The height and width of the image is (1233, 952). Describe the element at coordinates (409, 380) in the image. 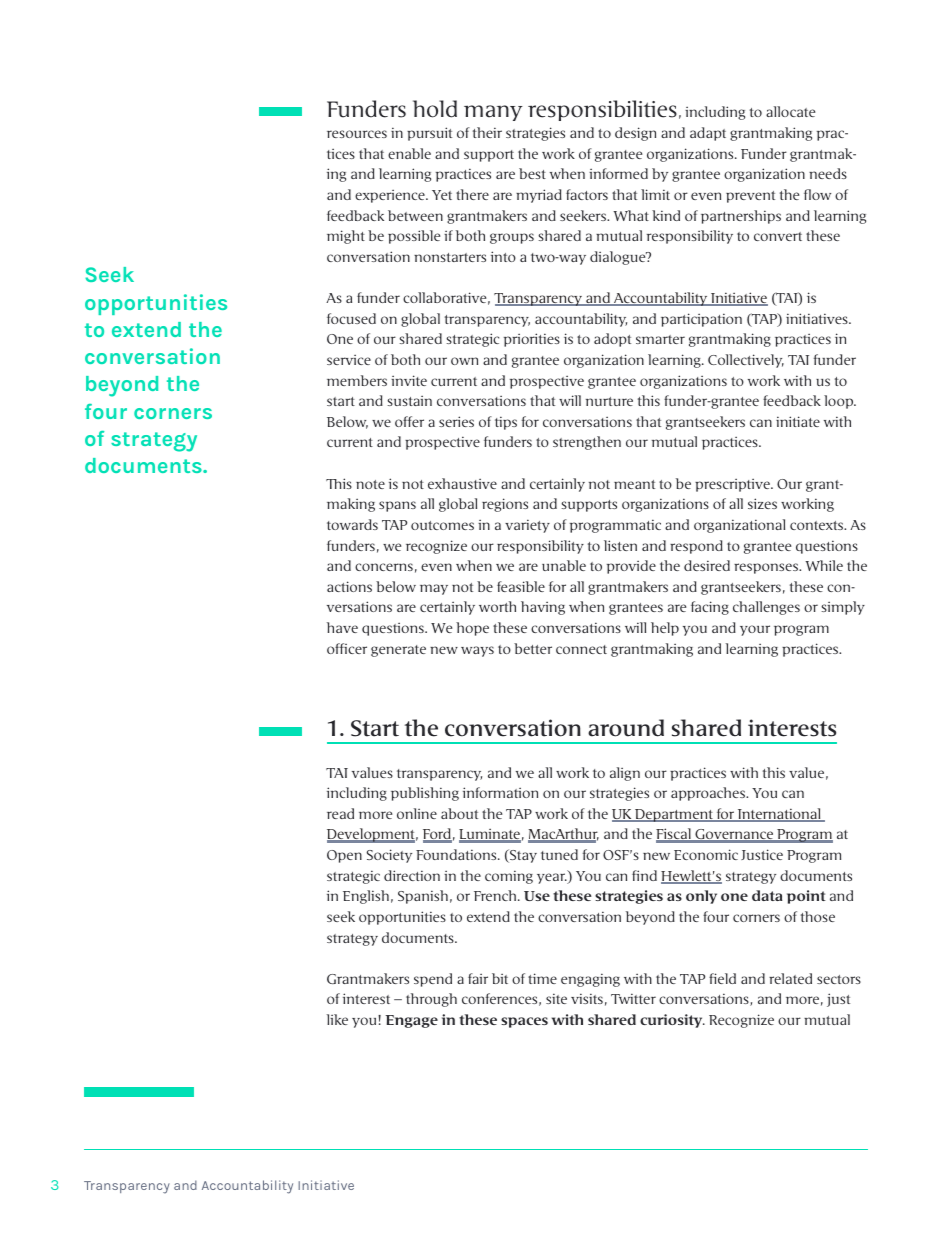

I see `invite` at that location.
